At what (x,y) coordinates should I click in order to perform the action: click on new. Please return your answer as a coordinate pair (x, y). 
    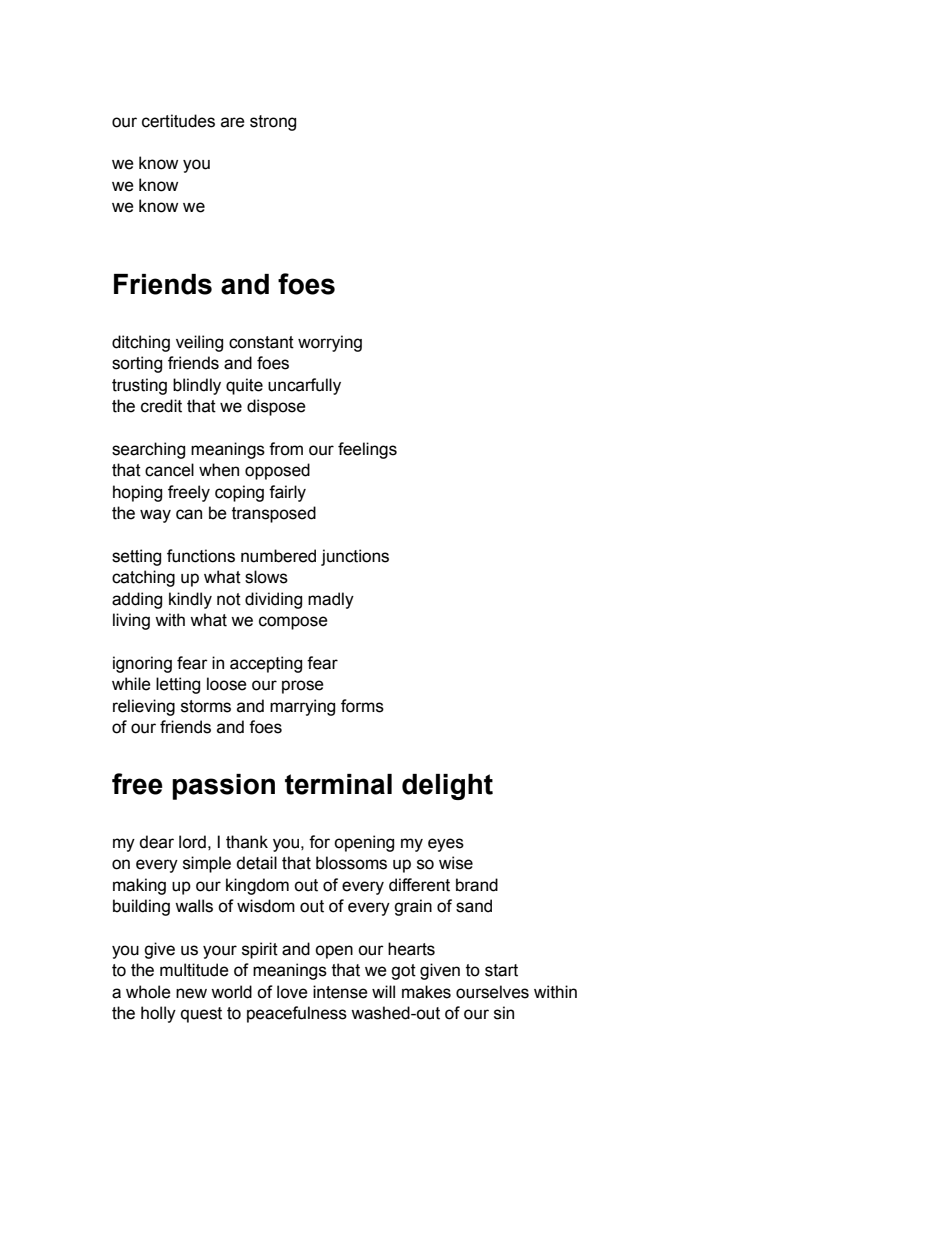
    Looking at the image, I should click on (191, 993).
